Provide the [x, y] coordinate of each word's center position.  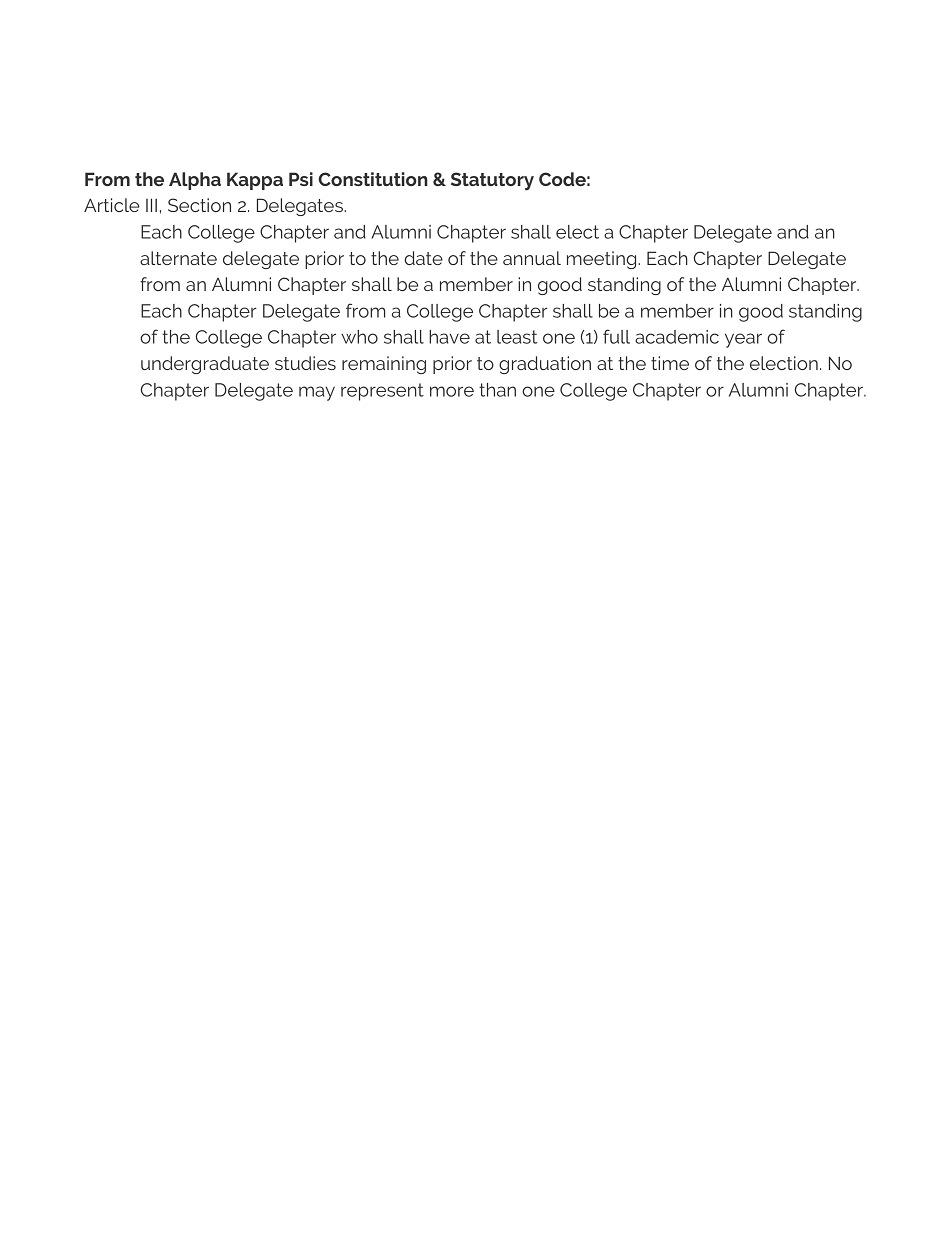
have [449, 337]
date [423, 258]
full [616, 336]
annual [532, 258]
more [452, 391]
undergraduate [205, 365]
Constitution [373, 179]
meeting [603, 260]
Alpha [195, 181]
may [317, 393]
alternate [178, 258]
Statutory [492, 181]
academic [677, 337]
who [359, 337]
